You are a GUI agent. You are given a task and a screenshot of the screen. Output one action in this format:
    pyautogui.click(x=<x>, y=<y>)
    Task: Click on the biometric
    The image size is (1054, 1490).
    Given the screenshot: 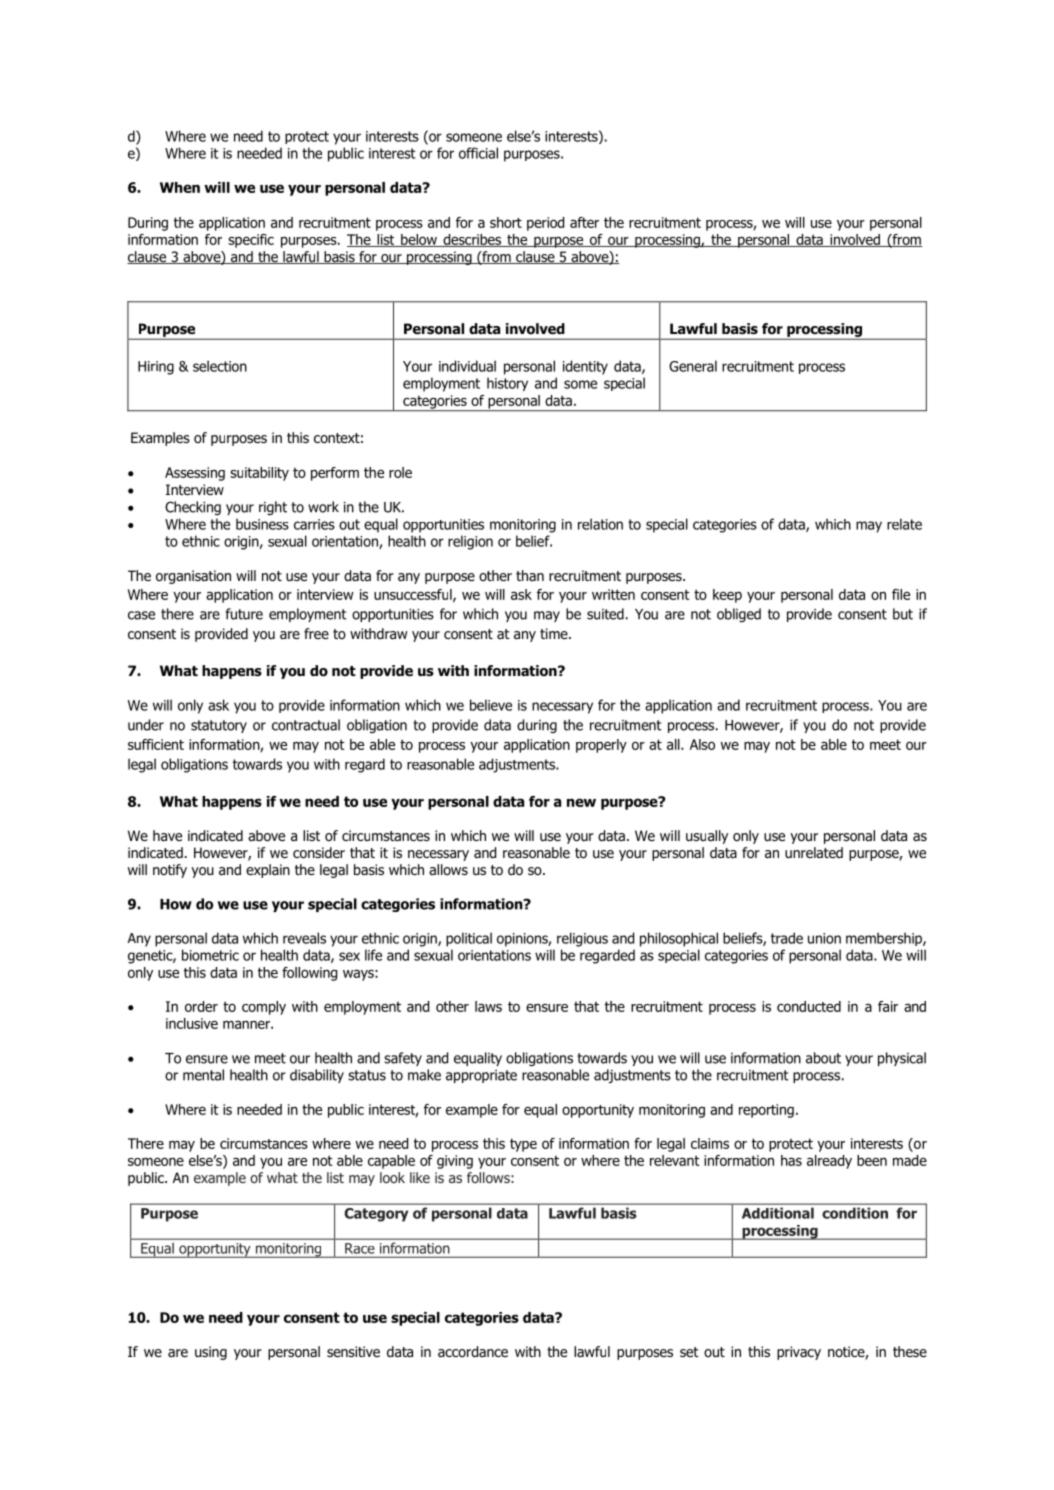 What is the action you would take?
    pyautogui.click(x=210, y=955)
